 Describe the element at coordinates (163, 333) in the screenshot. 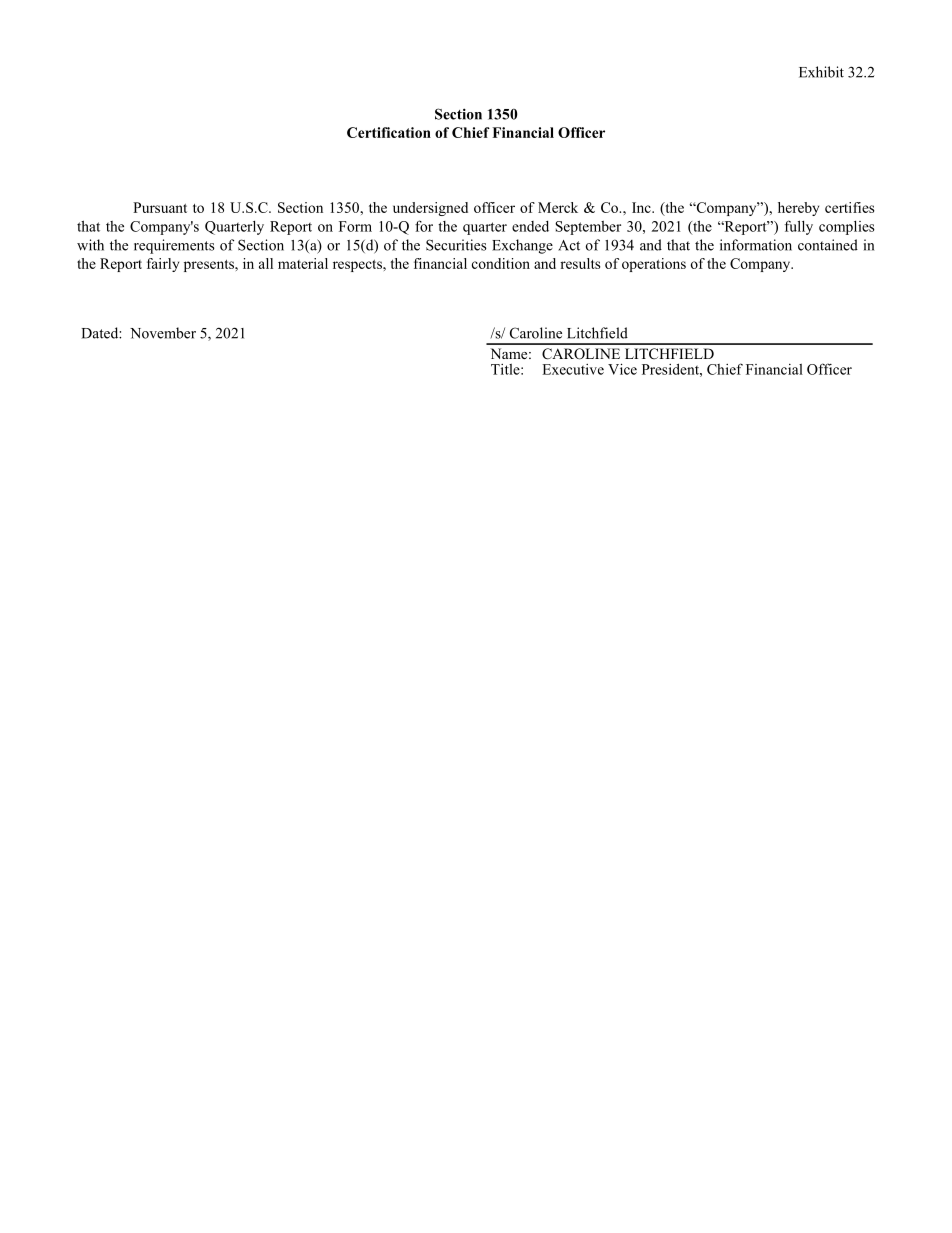

I see `November` at that location.
